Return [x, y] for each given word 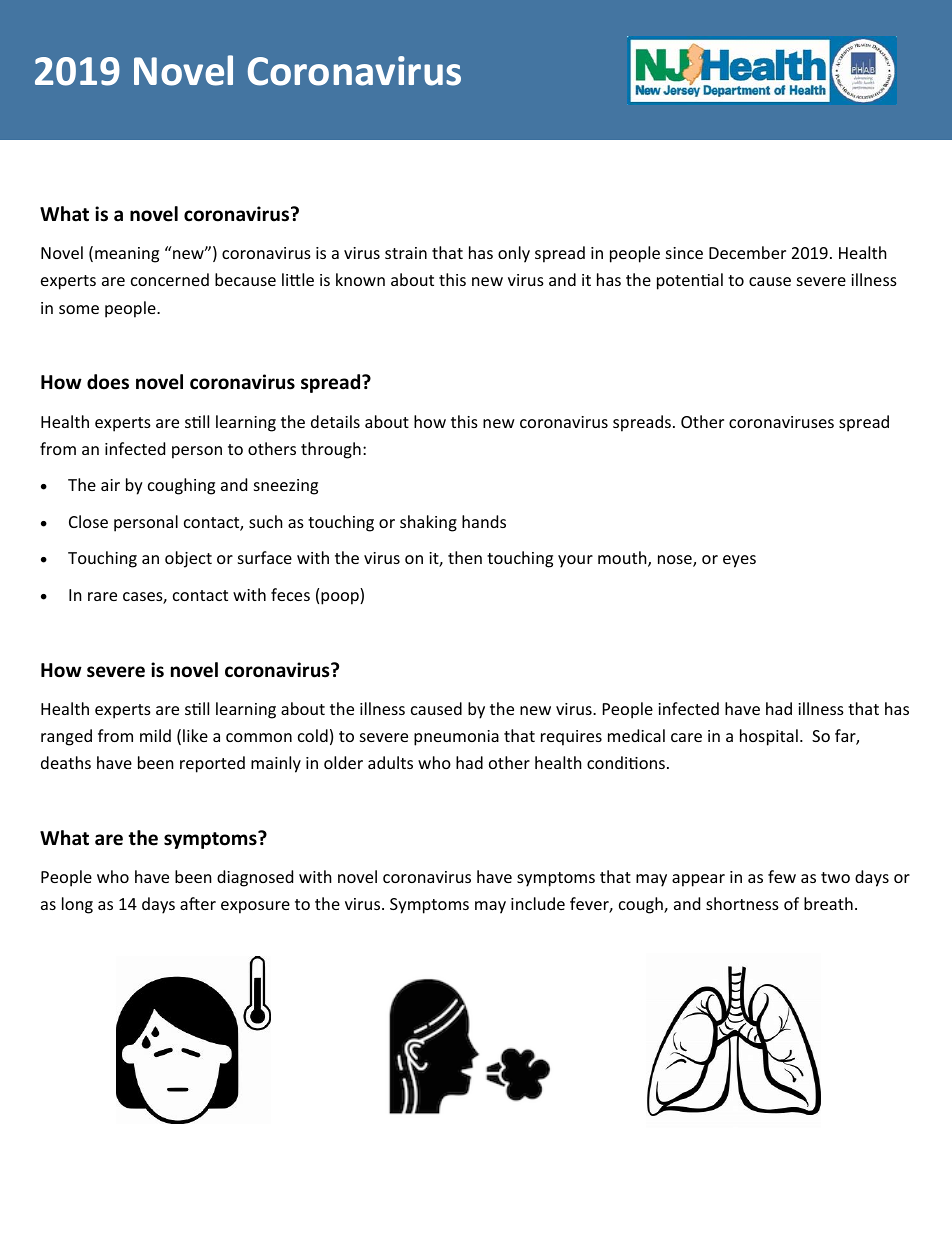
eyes [739, 561]
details [335, 421]
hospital [769, 737]
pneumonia [456, 738]
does [108, 382]
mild [155, 735]
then [465, 557]
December [747, 252]
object [188, 559]
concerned [170, 279]
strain [406, 253]
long [77, 905]
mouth [623, 559]
